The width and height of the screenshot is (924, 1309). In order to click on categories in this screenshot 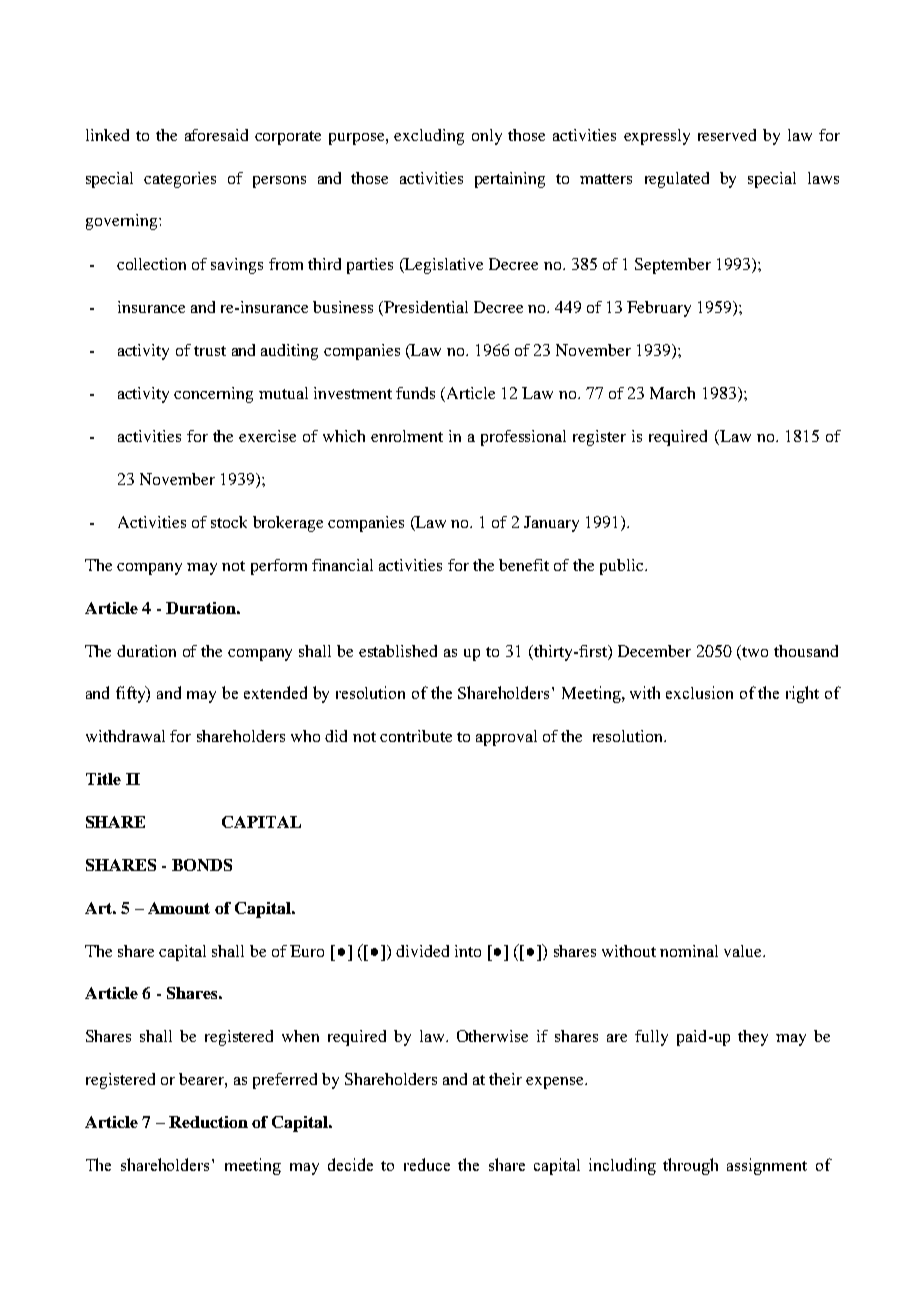, I will do `click(180, 180)`.
